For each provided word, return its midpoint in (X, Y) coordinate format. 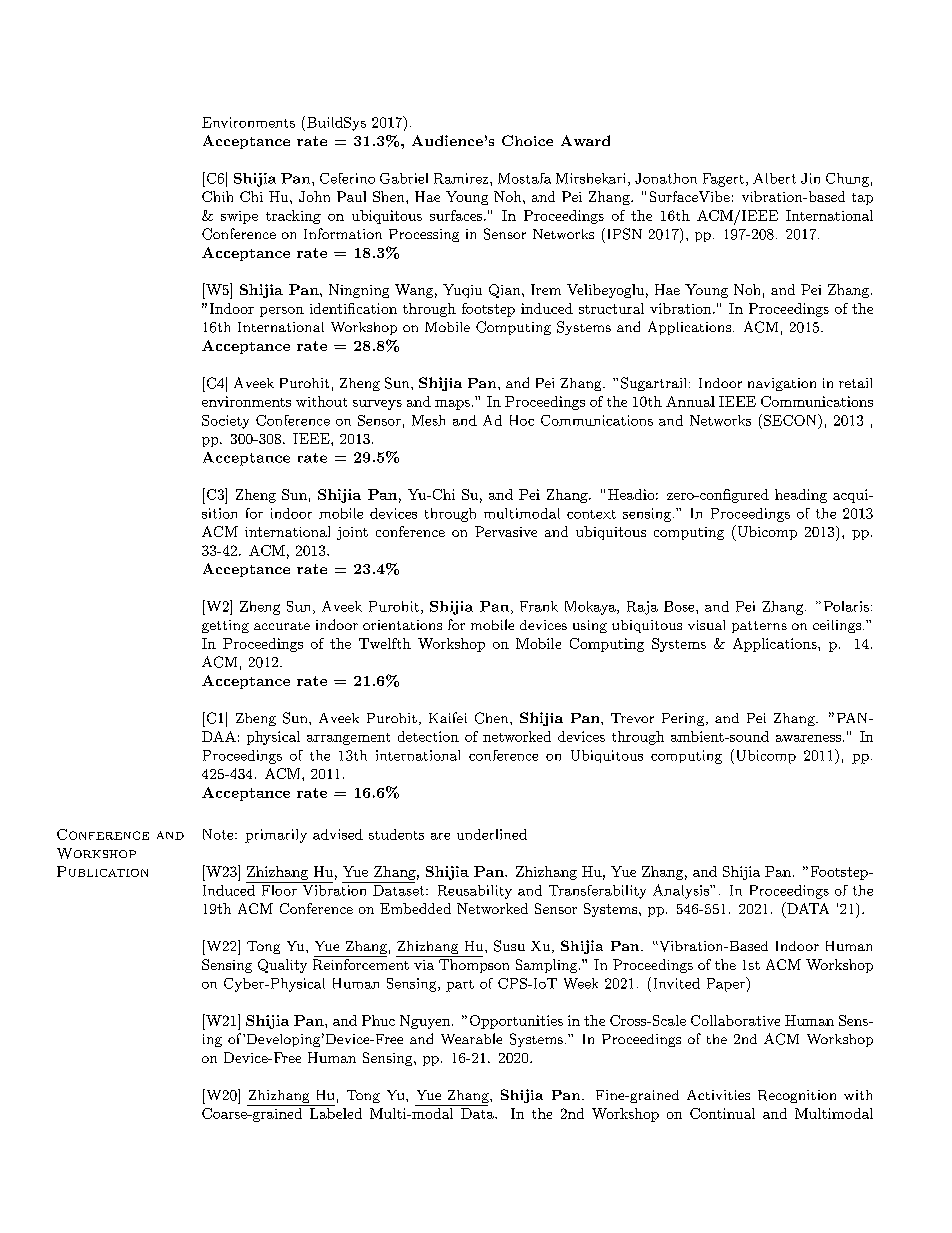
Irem (546, 289)
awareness (808, 738)
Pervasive (506, 531)
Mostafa (524, 178)
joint (352, 533)
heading (801, 496)
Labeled (336, 1113)
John (314, 196)
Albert (774, 178)
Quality (282, 966)
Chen (493, 718)
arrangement (348, 739)
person (282, 312)
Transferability (597, 892)
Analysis (682, 891)
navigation (782, 384)
